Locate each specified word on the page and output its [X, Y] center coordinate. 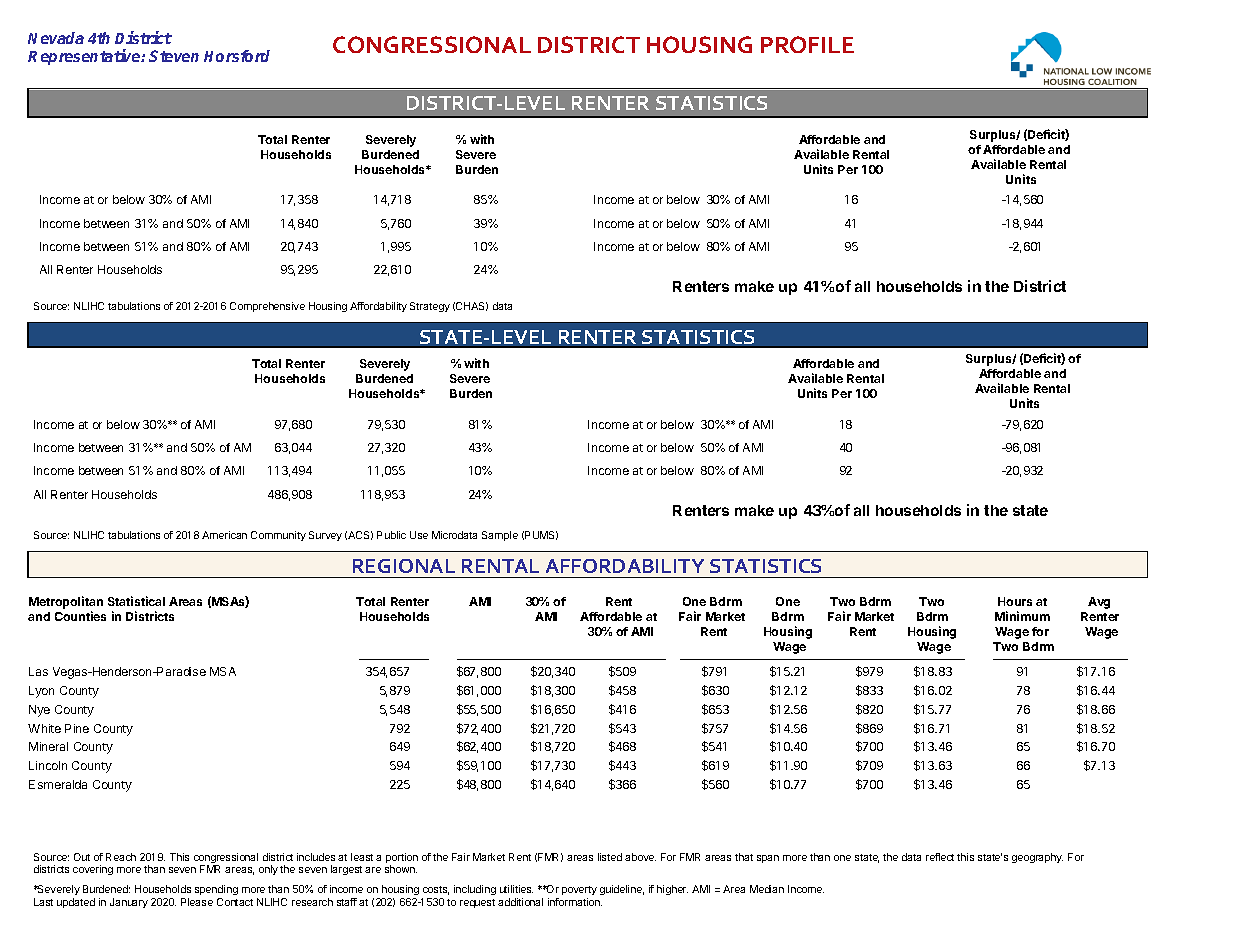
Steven [174, 56]
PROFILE [807, 44]
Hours [1015, 601]
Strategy [430, 307]
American [224, 535]
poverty [579, 892]
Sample [500, 536]
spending [216, 892]
